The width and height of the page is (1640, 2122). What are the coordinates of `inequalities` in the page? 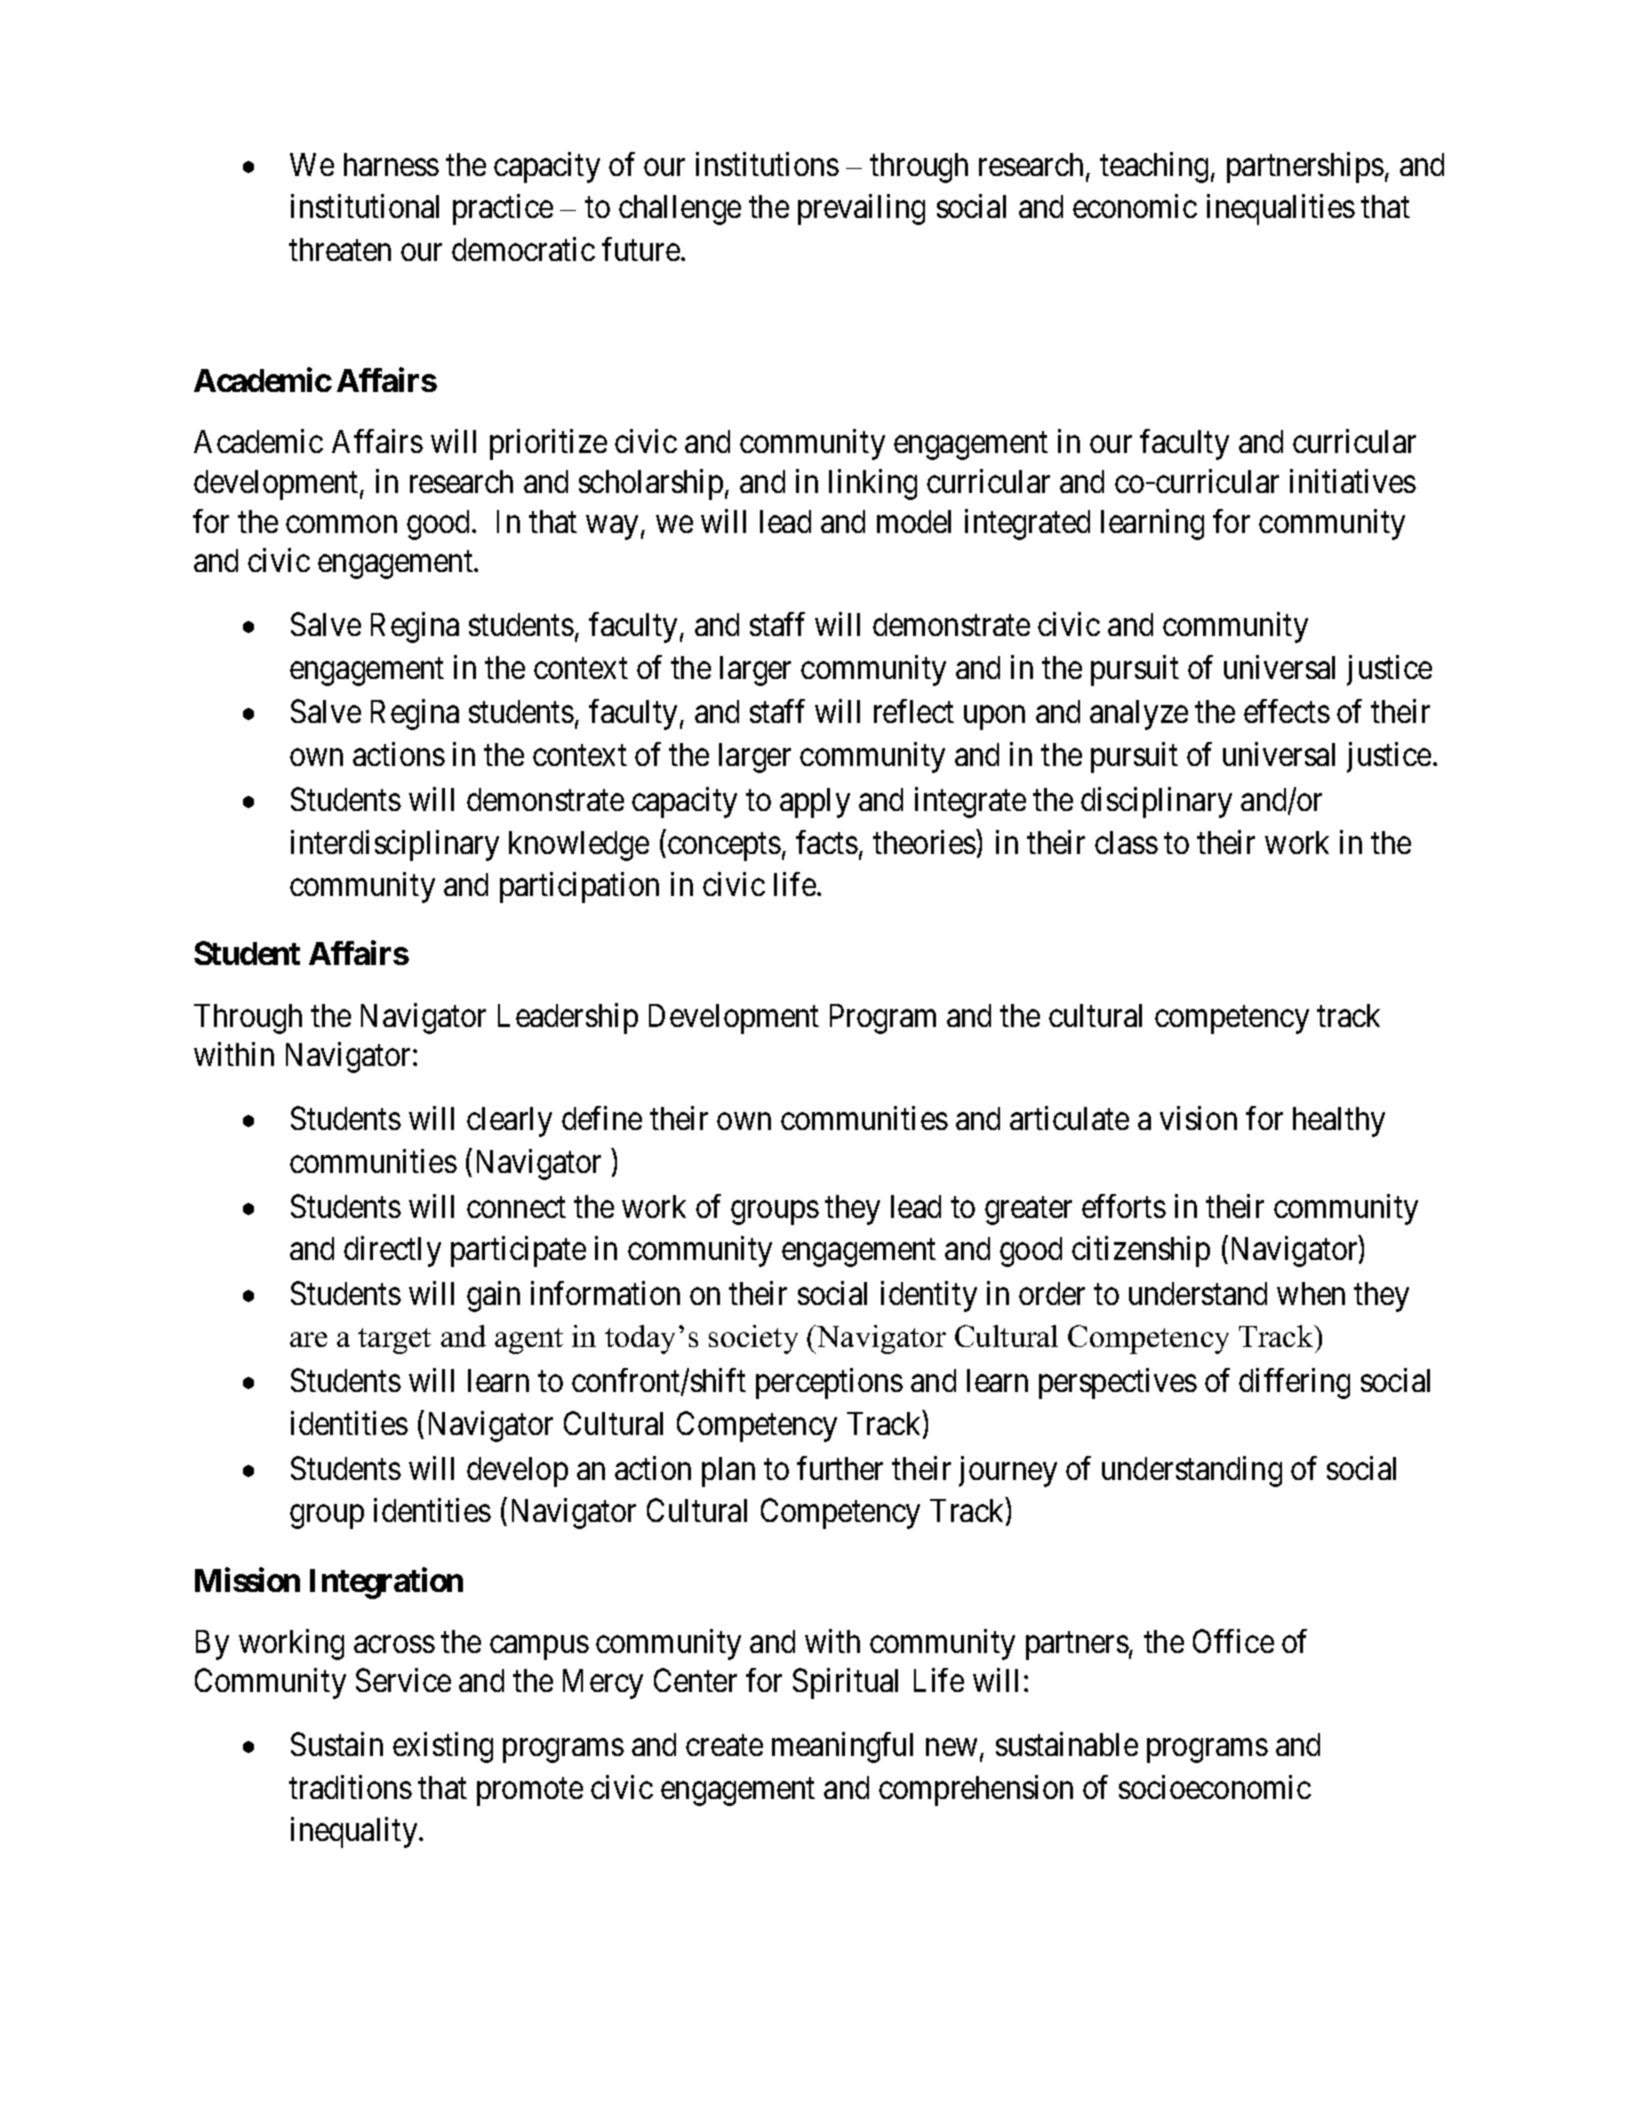 It's located at (1281, 209).
